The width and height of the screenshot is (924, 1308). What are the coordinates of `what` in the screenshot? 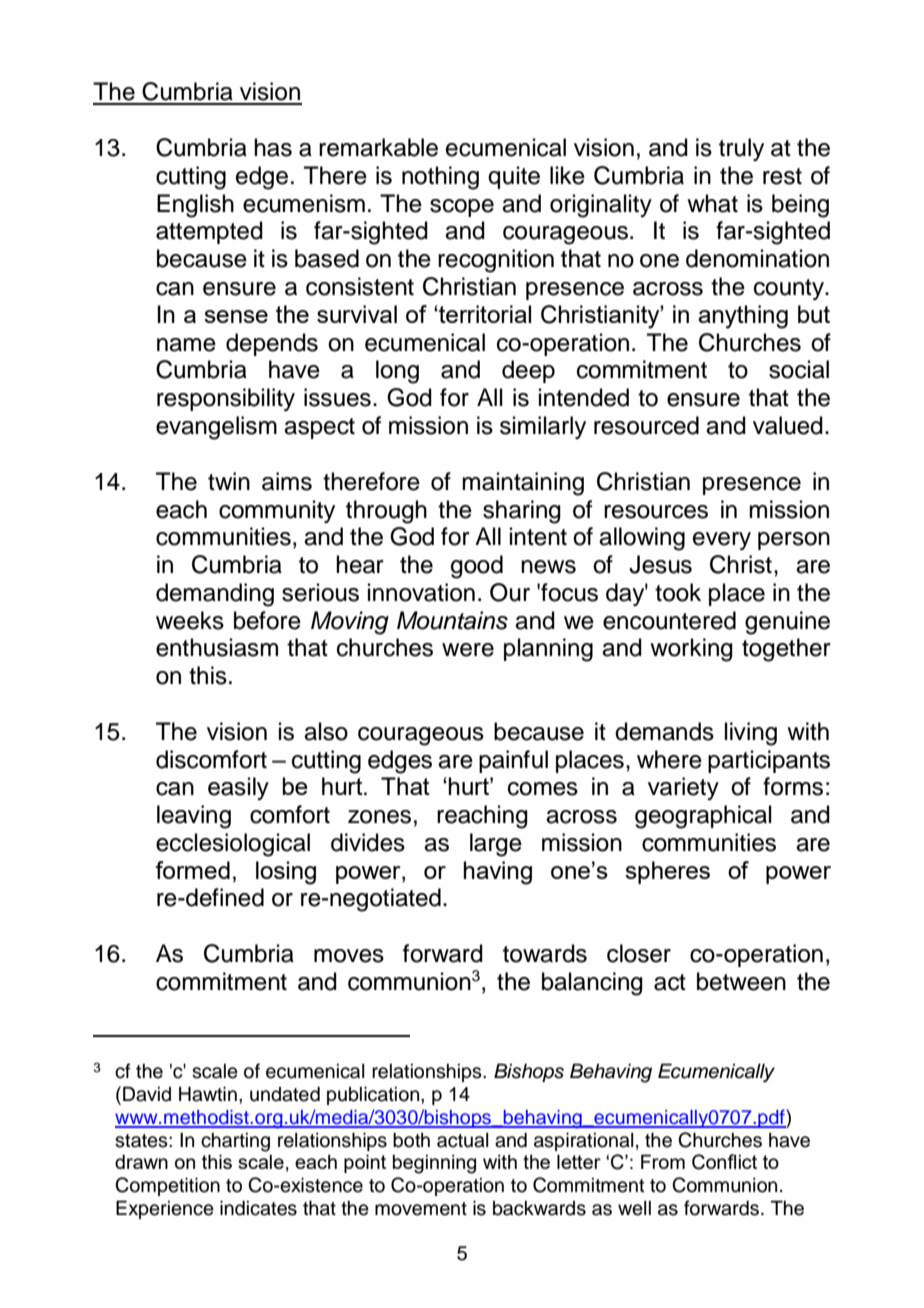 It's located at (712, 203).
